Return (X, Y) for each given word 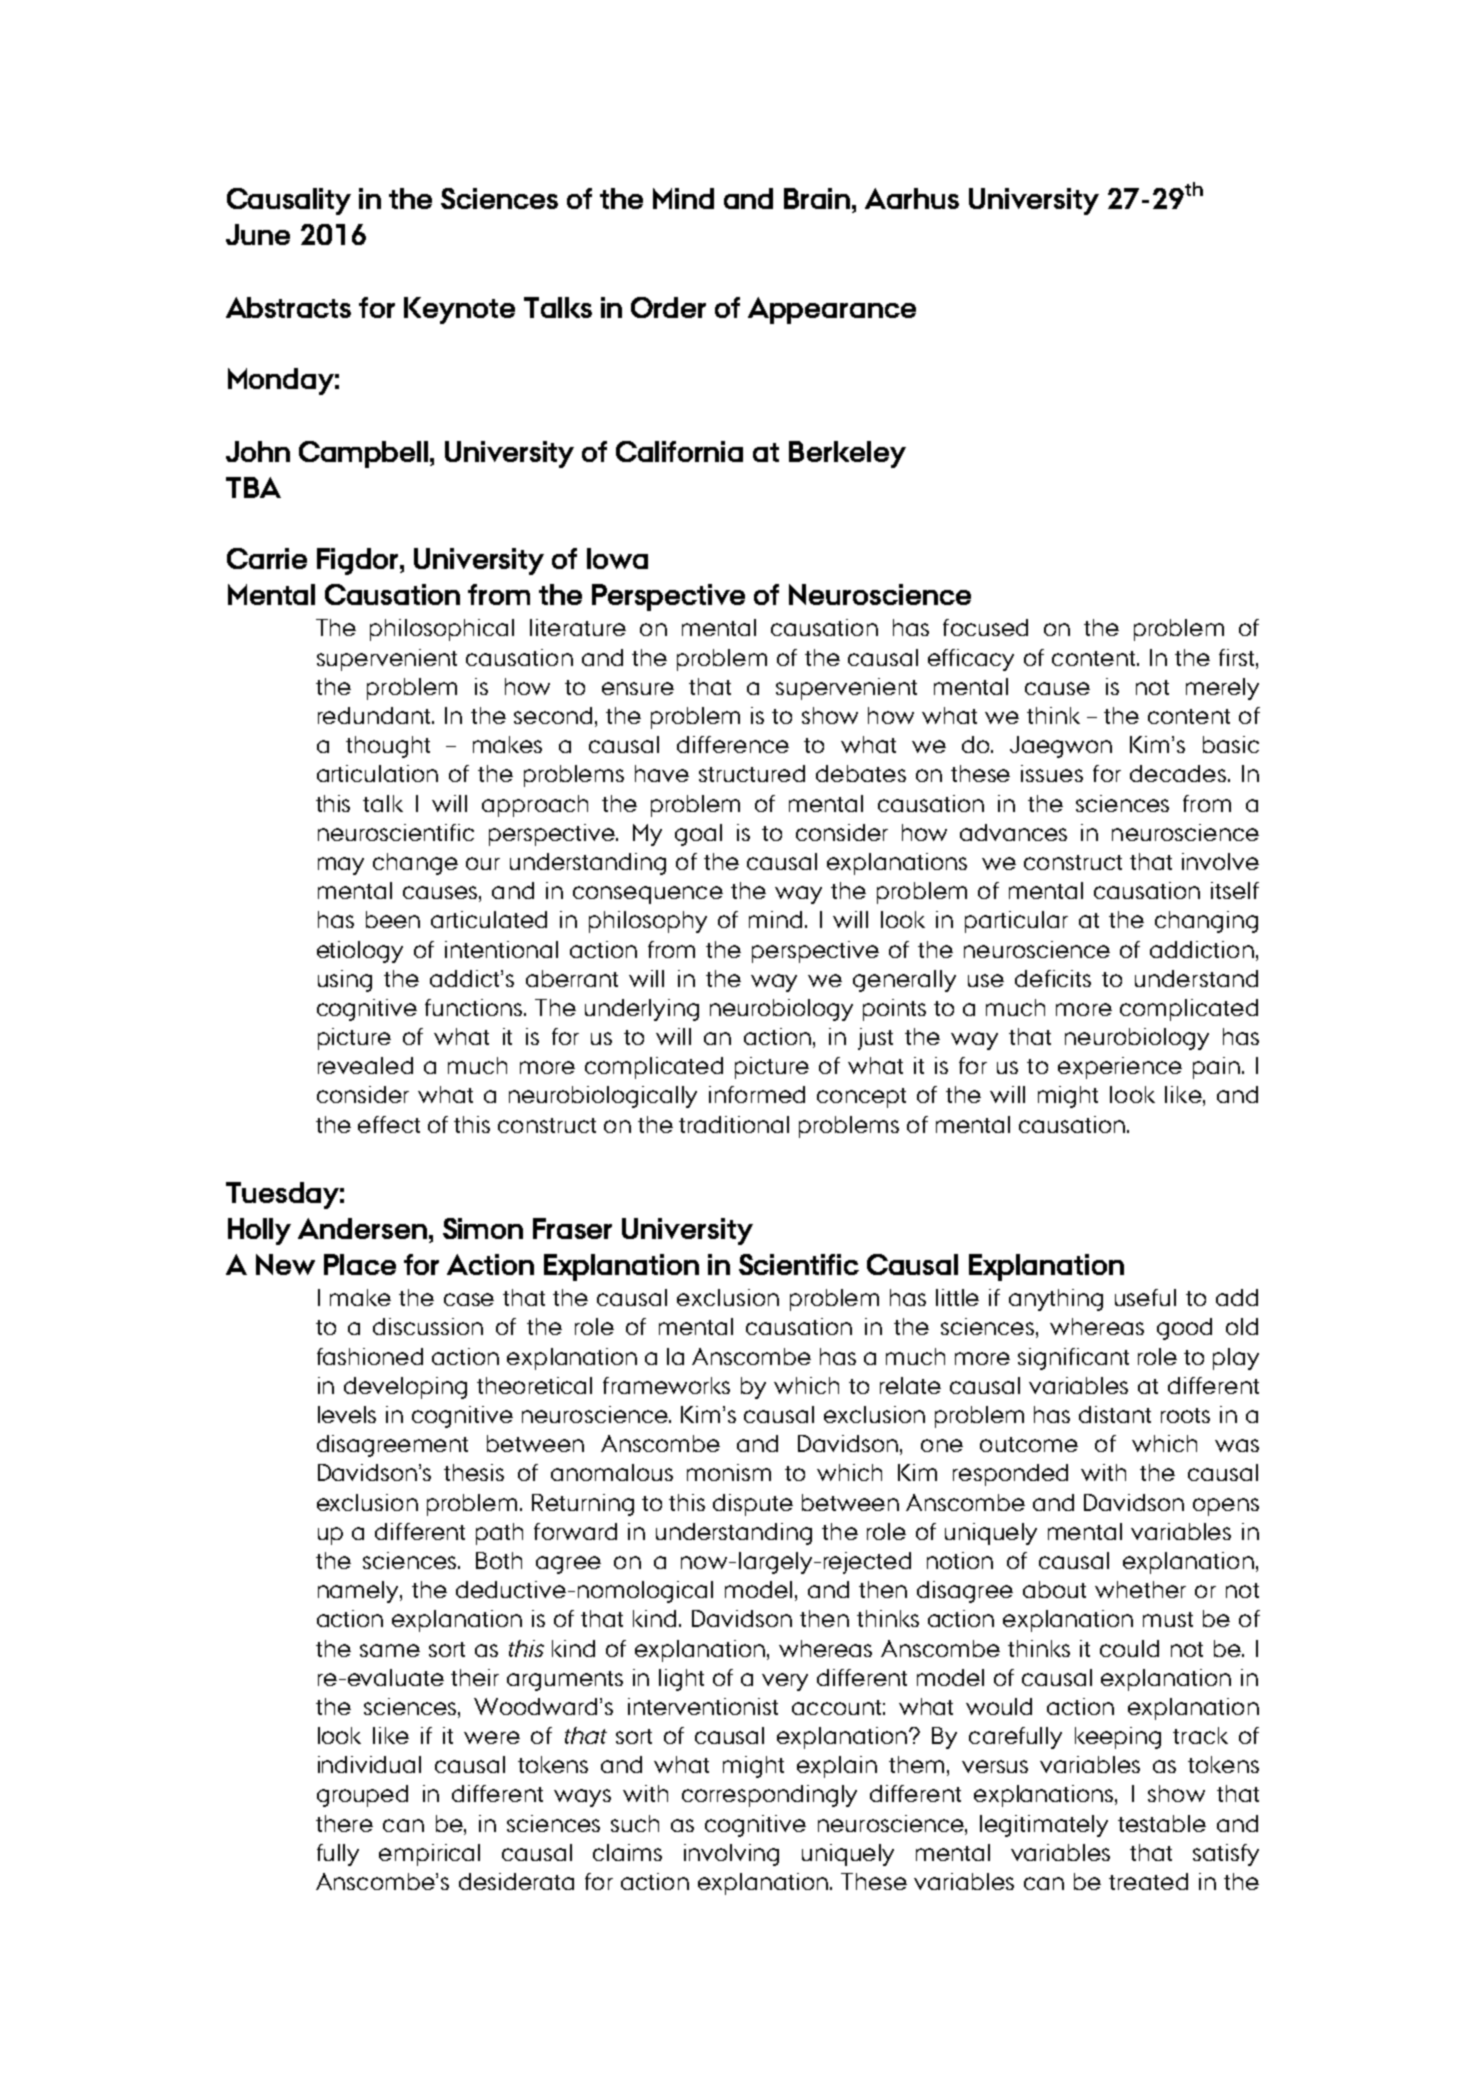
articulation (377, 773)
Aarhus (912, 198)
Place (360, 1264)
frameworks (666, 1385)
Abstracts (288, 307)
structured (752, 773)
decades (1178, 773)
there (344, 1823)
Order (668, 307)
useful (1145, 1297)
